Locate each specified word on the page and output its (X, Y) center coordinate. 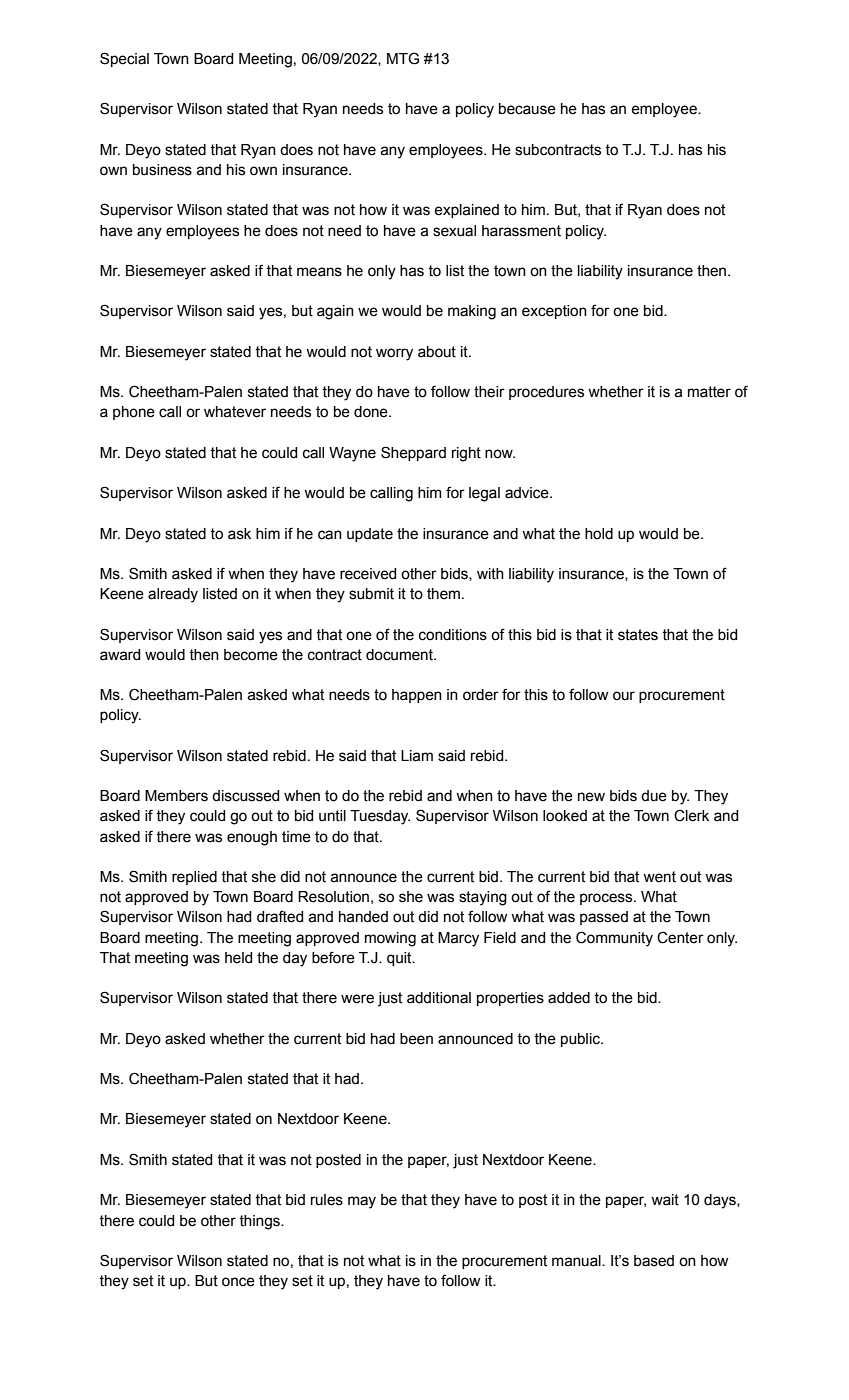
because (527, 109)
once (238, 1282)
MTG (403, 58)
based (654, 1261)
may (362, 1202)
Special (124, 59)
